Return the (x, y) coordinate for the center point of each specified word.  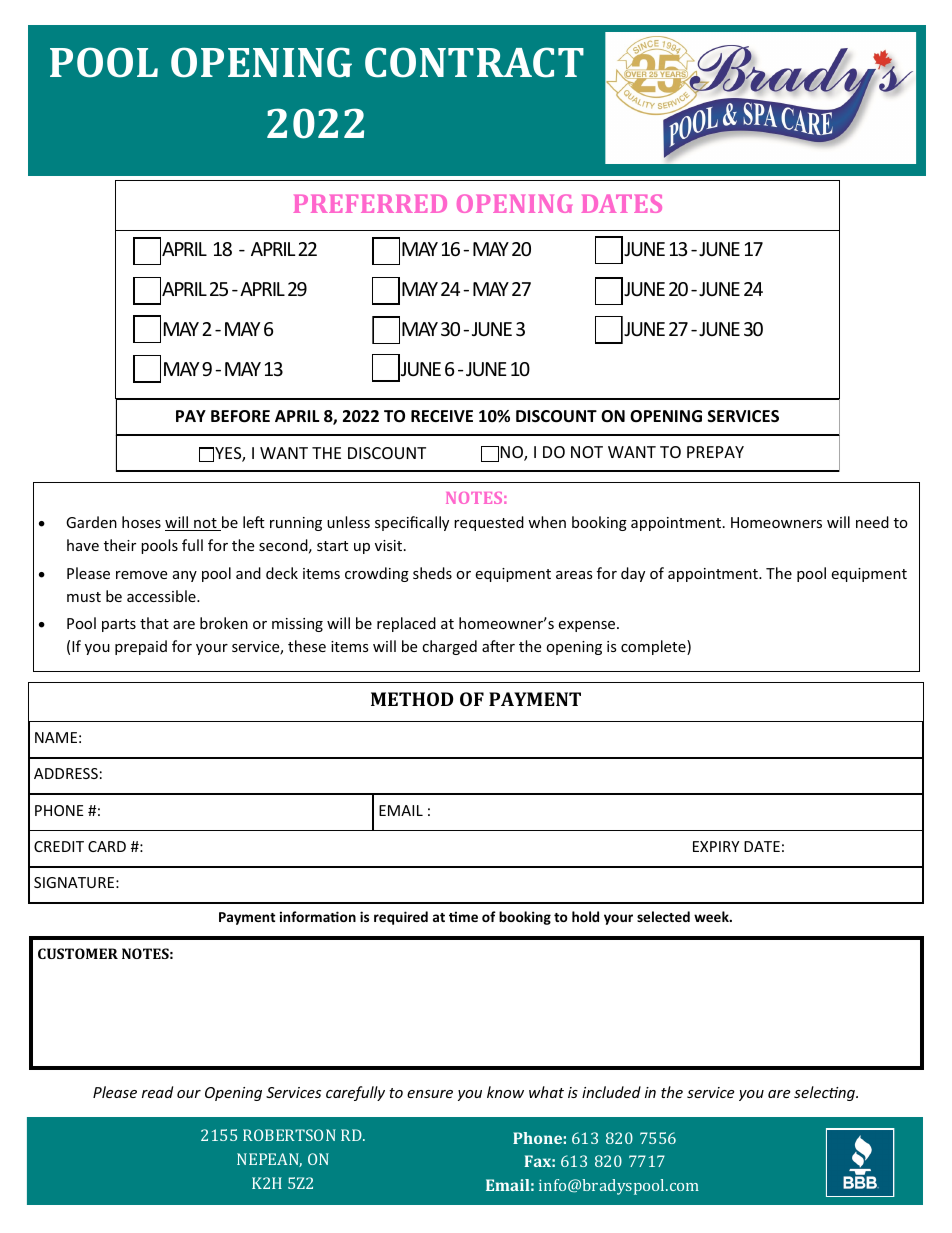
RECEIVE (442, 416)
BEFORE (240, 416)
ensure (430, 1094)
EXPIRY (716, 846)
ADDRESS (66, 773)
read (157, 1092)
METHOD (412, 699)
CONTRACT (474, 62)
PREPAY (715, 452)
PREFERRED (370, 204)
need (872, 522)
